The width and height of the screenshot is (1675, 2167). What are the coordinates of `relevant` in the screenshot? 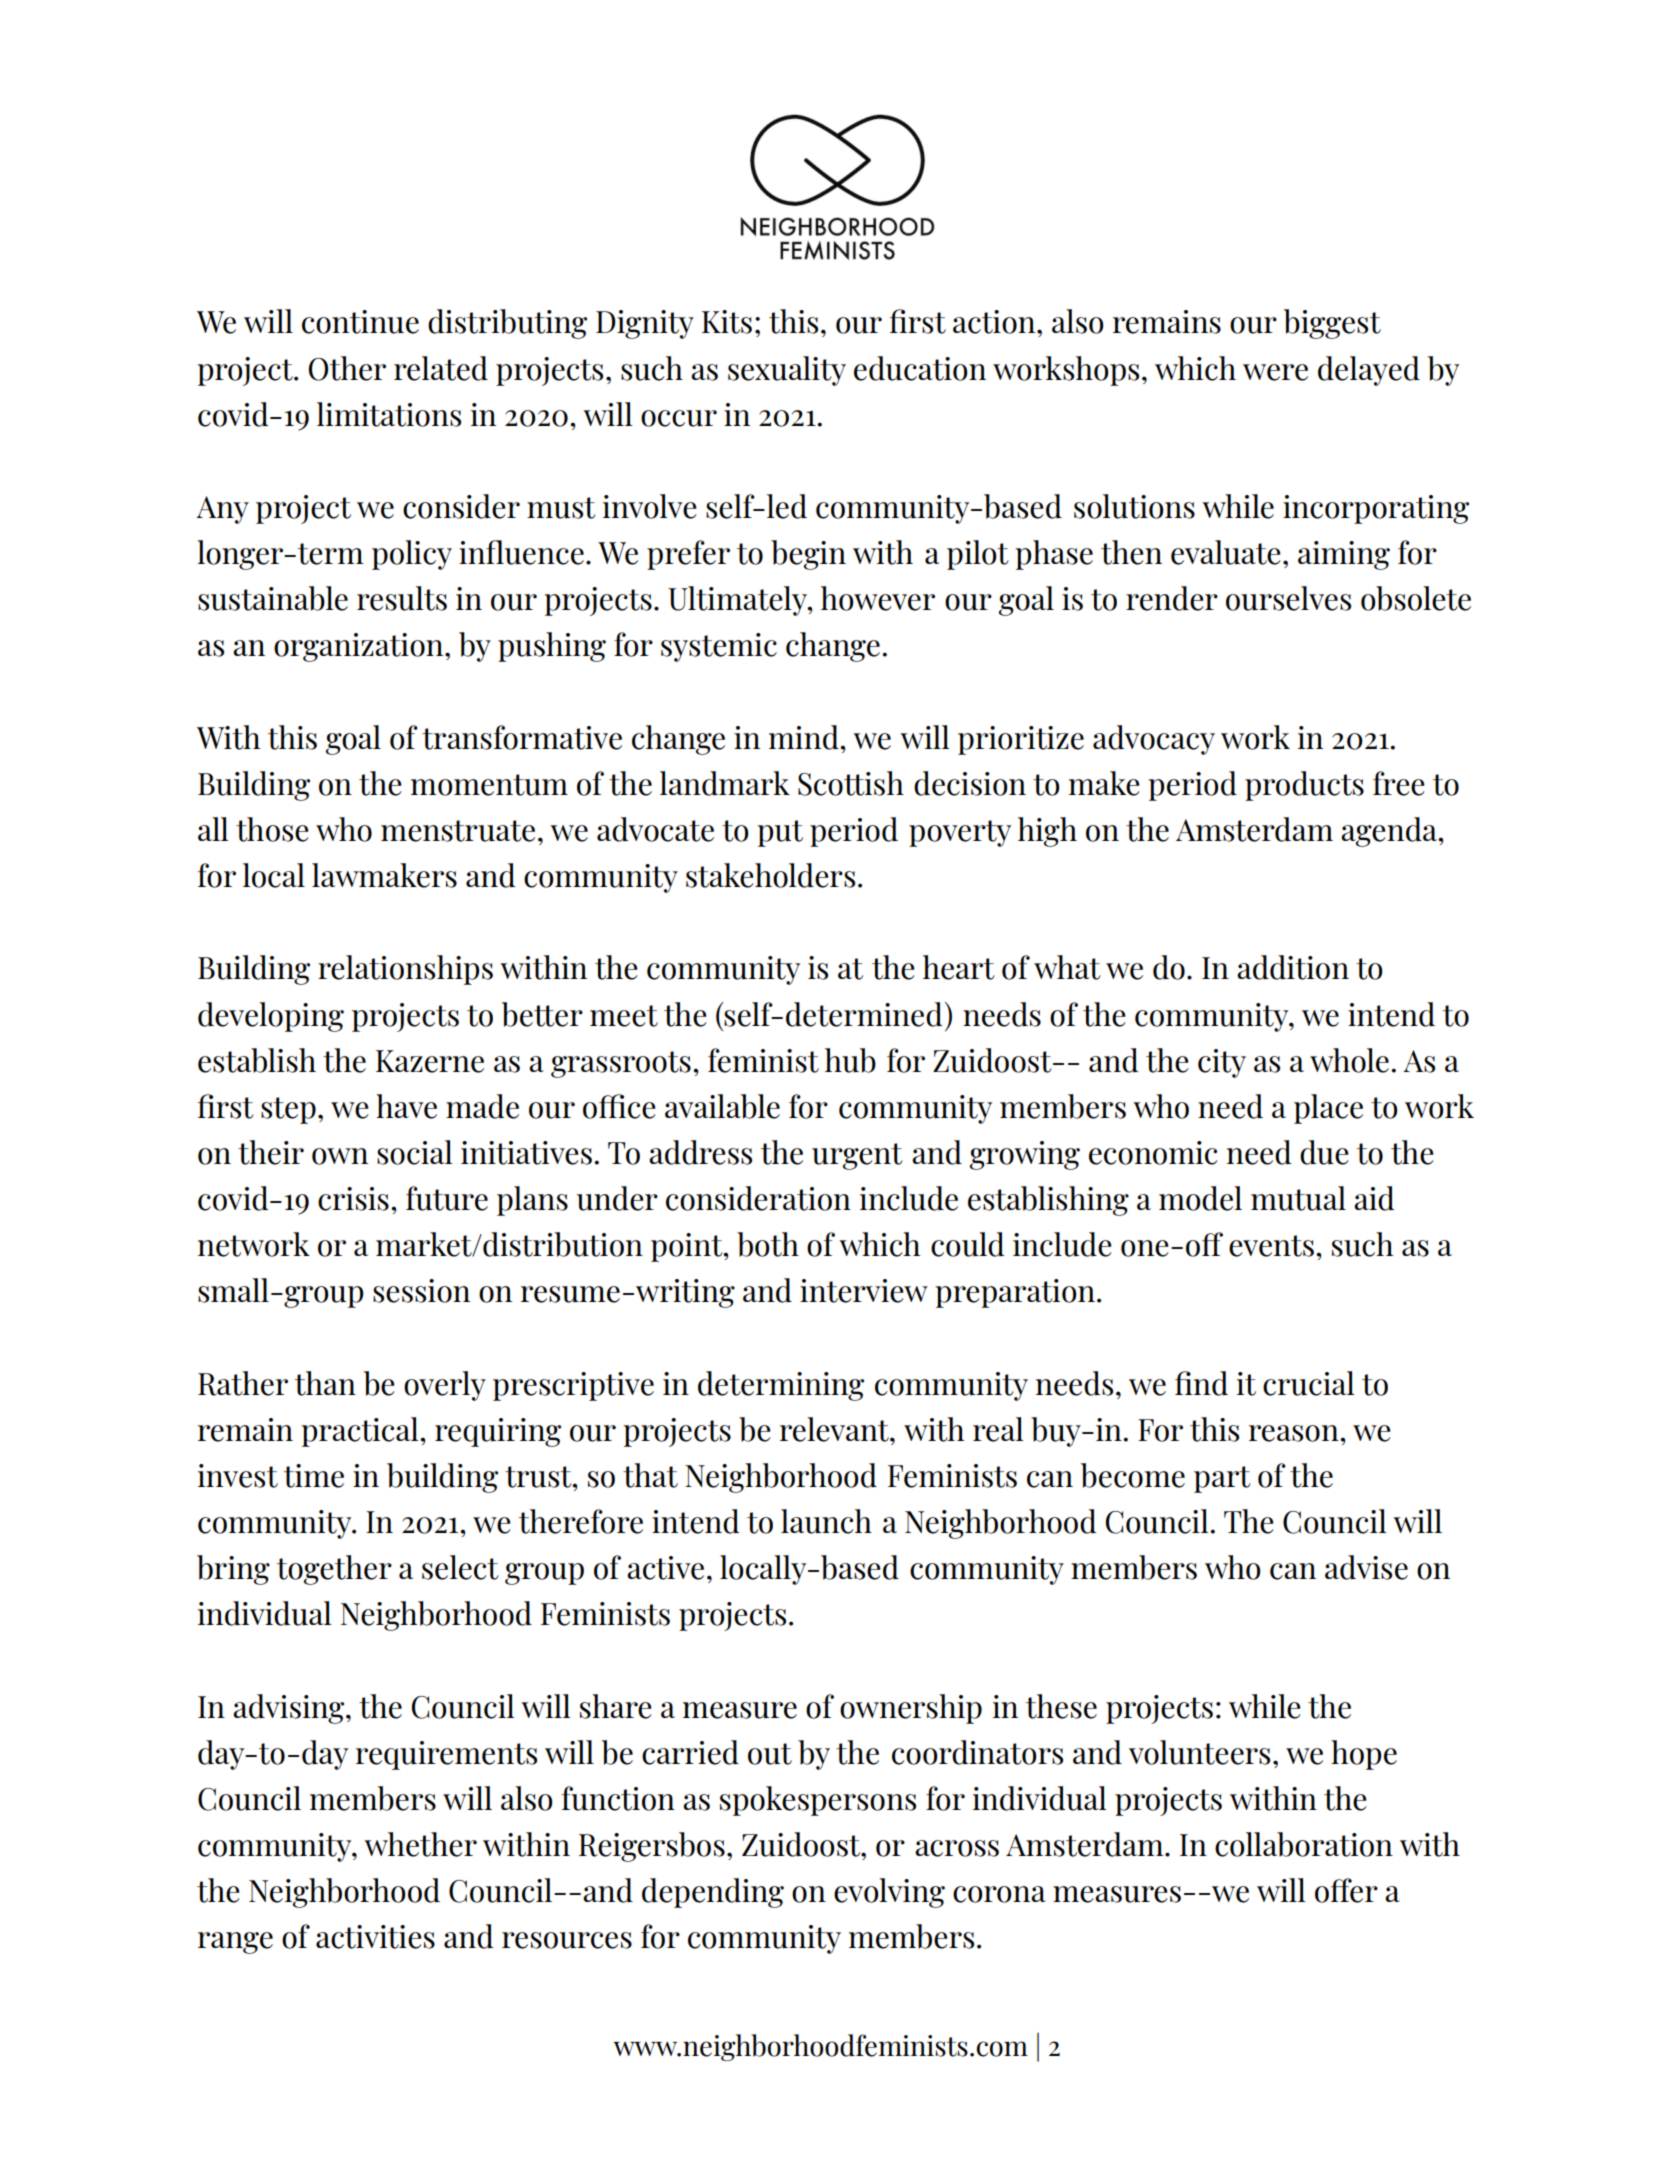 It's located at (835, 1429).
